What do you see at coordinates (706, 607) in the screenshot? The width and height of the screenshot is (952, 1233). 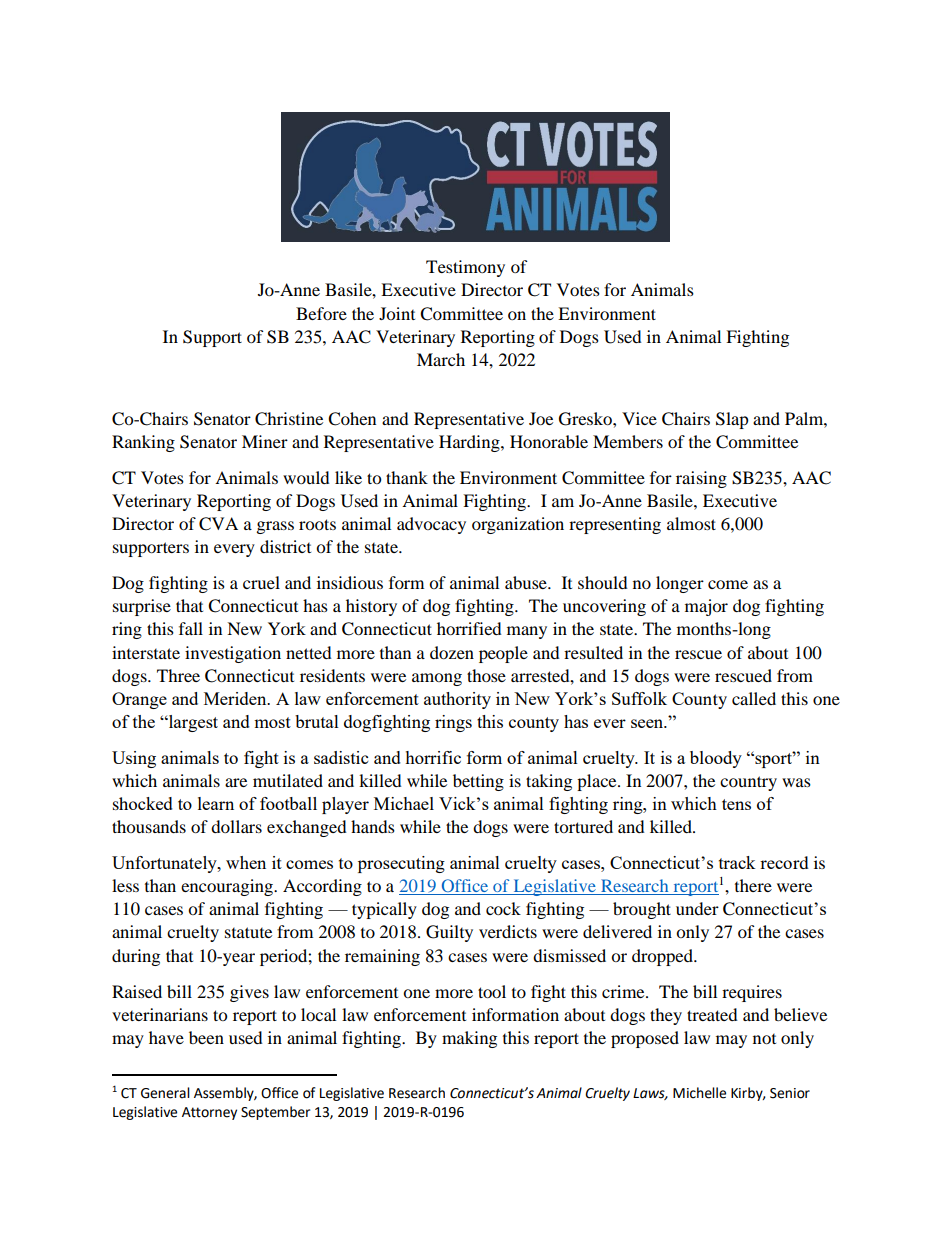 I see `major` at bounding box center [706, 607].
